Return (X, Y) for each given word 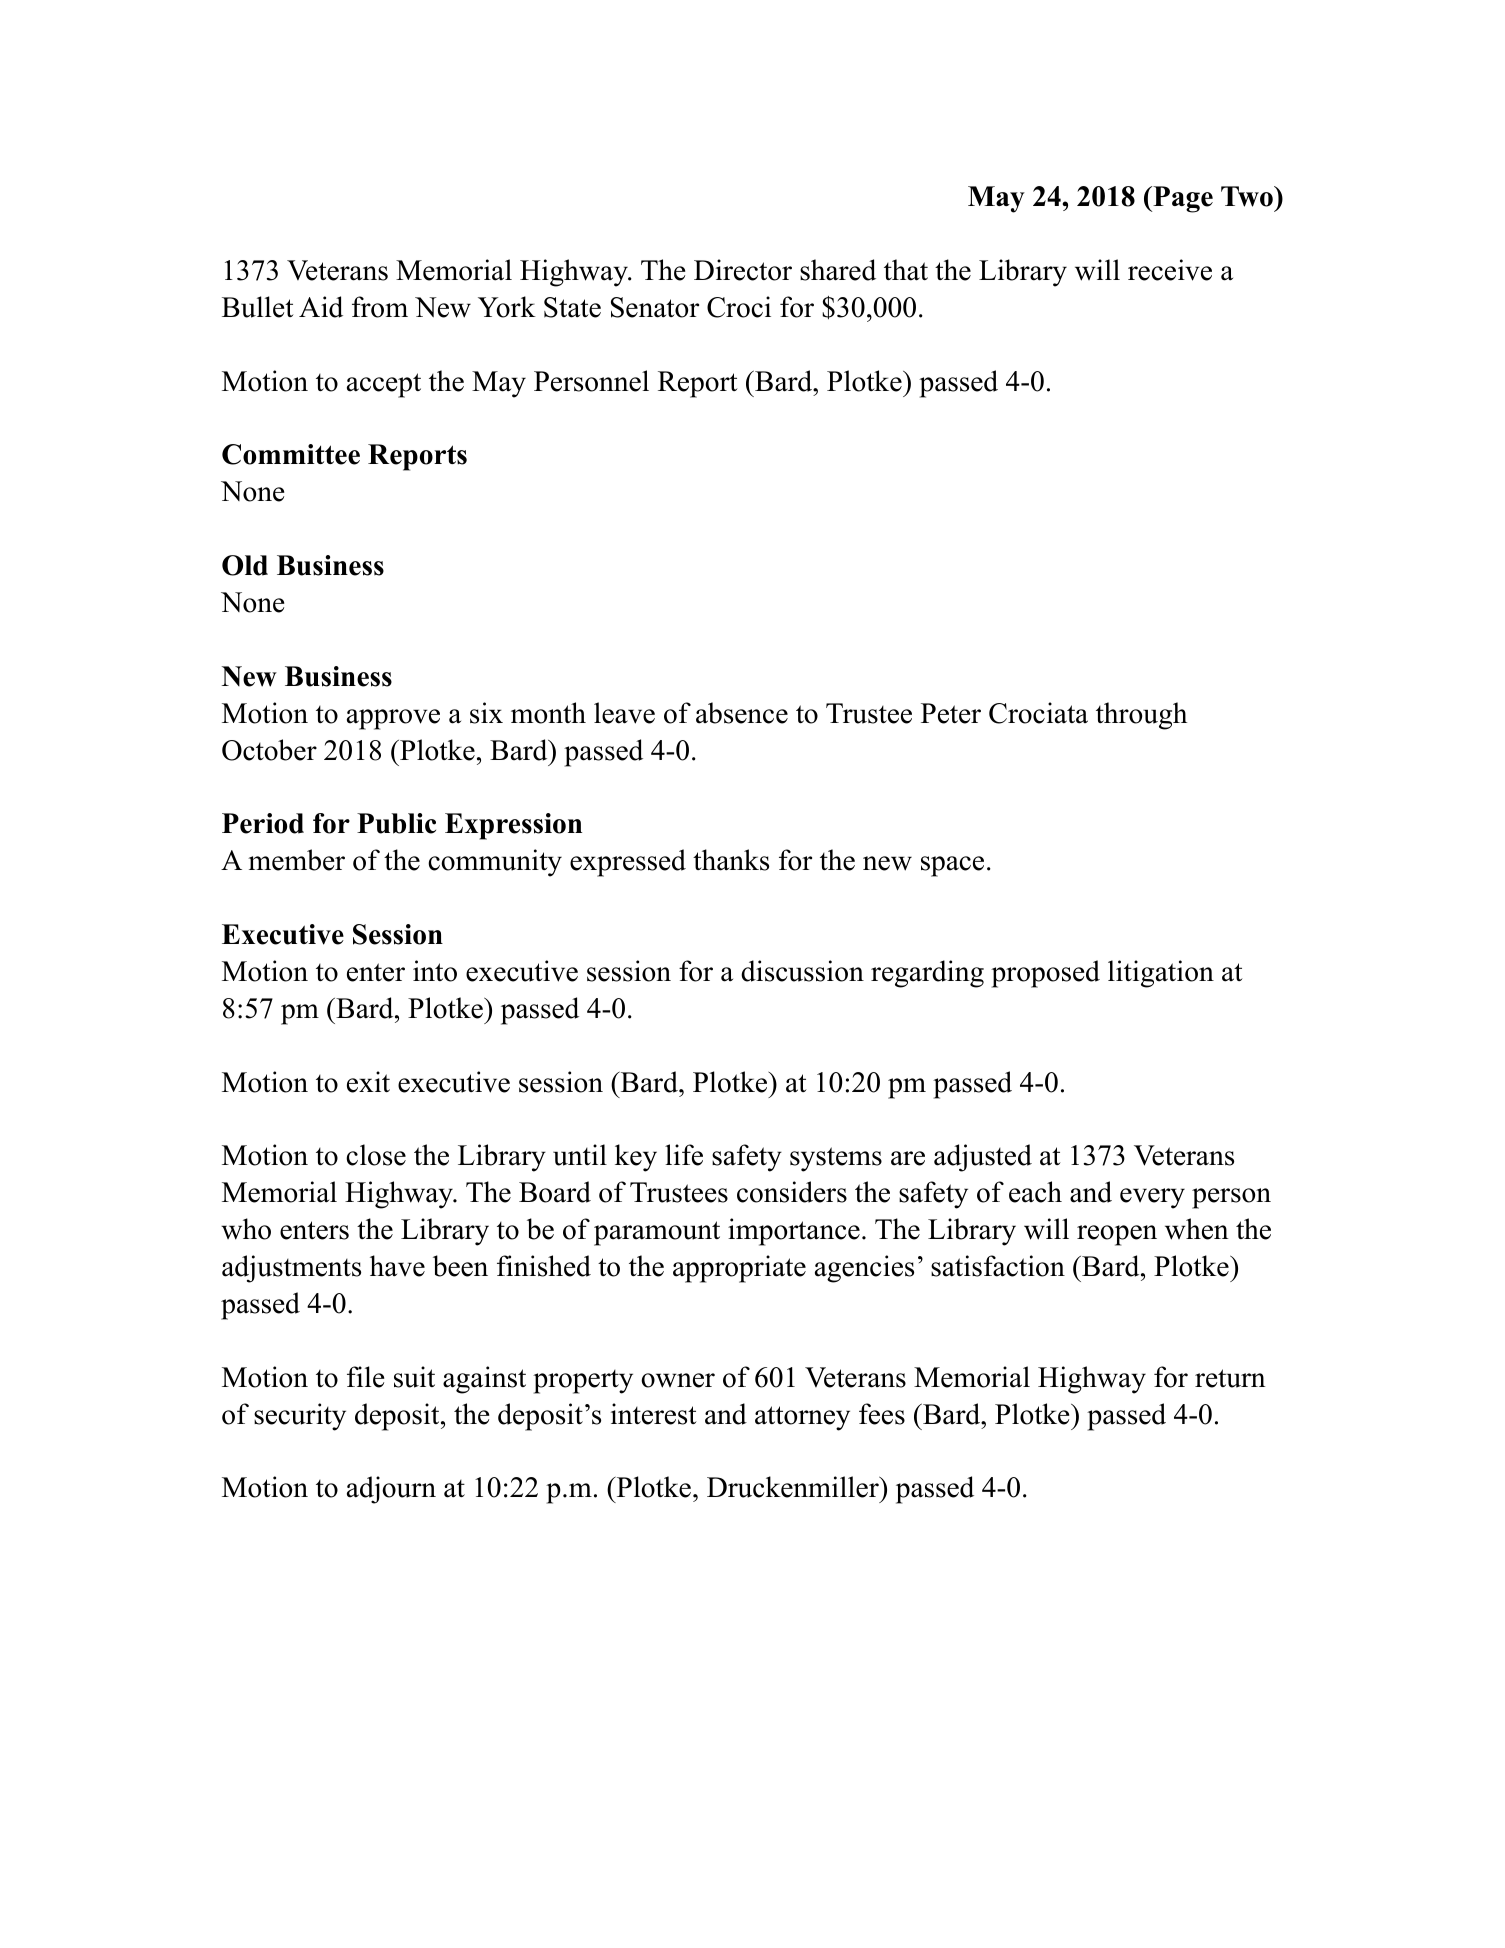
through (1141, 716)
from (380, 307)
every (1152, 1198)
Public (396, 823)
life (684, 1155)
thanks (731, 860)
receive (1170, 270)
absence (742, 713)
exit (368, 1082)
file (365, 1377)
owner (678, 1380)
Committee (291, 454)
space (952, 866)
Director (743, 270)
